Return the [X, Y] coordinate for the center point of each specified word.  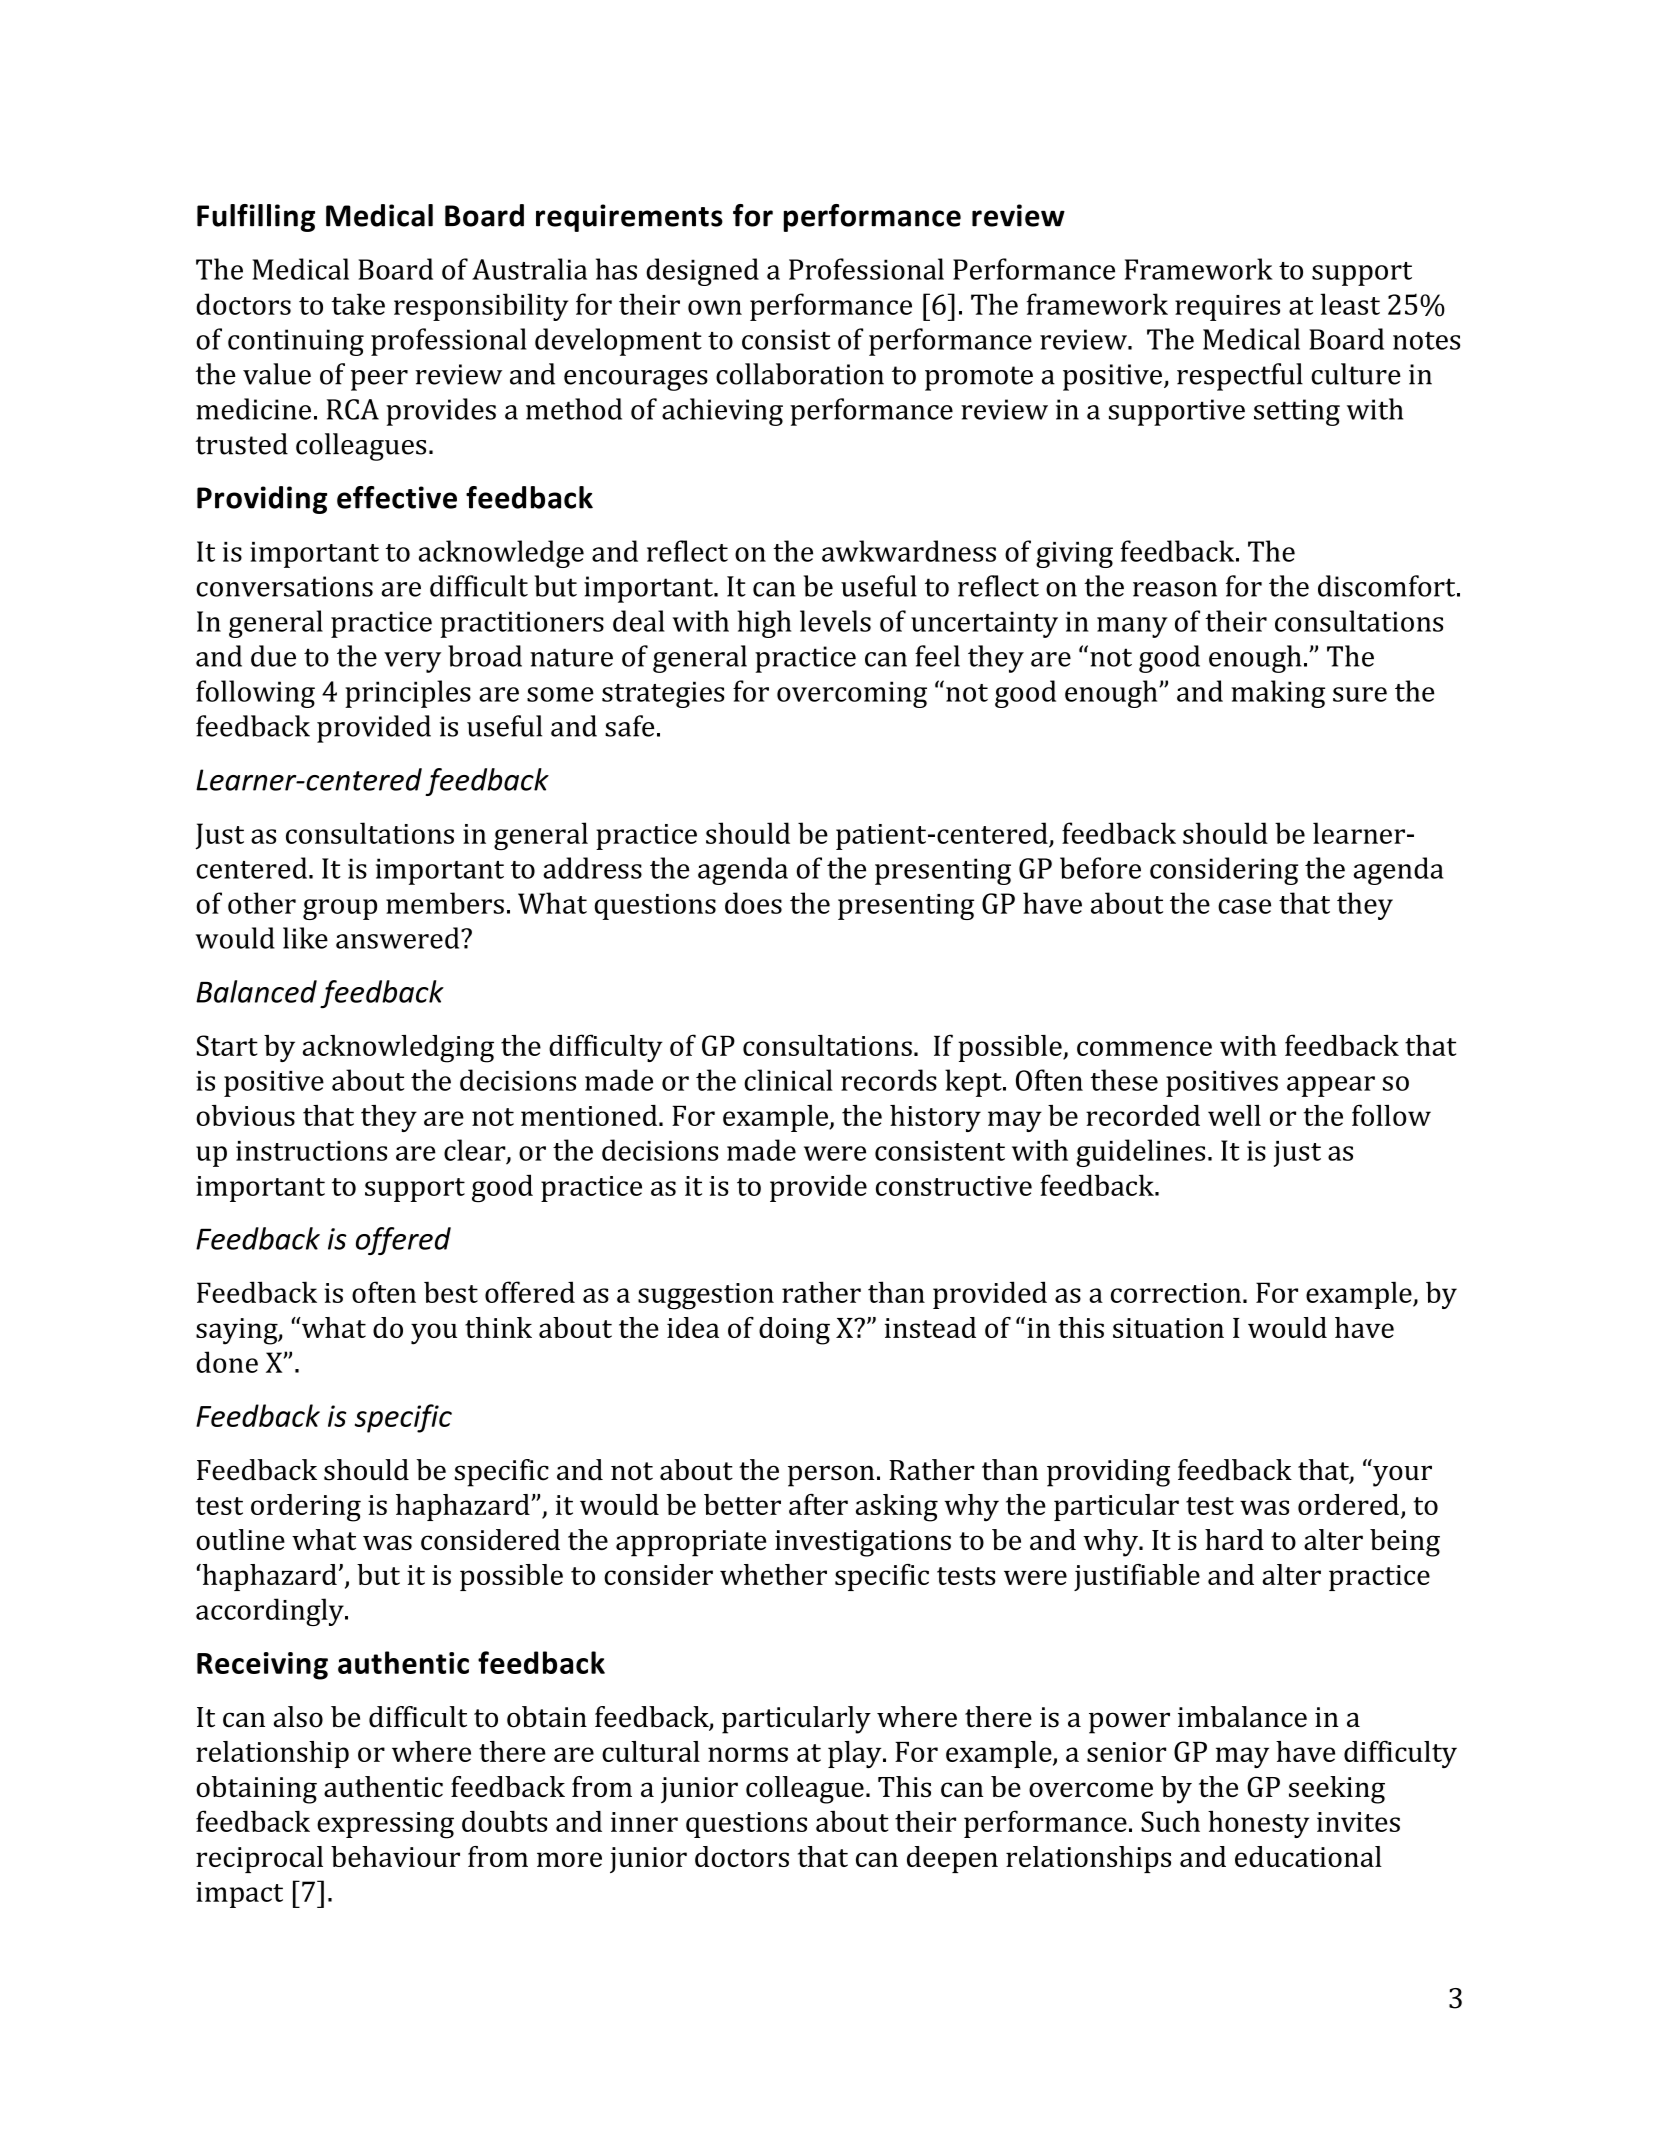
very [412, 662]
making [1278, 694]
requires [1227, 308]
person [831, 1476]
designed [702, 272]
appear [1331, 1086]
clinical [788, 1080]
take [358, 304]
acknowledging [398, 1049]
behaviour [395, 1856]
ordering [306, 1508]
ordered [1348, 1504]
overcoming [852, 694]
